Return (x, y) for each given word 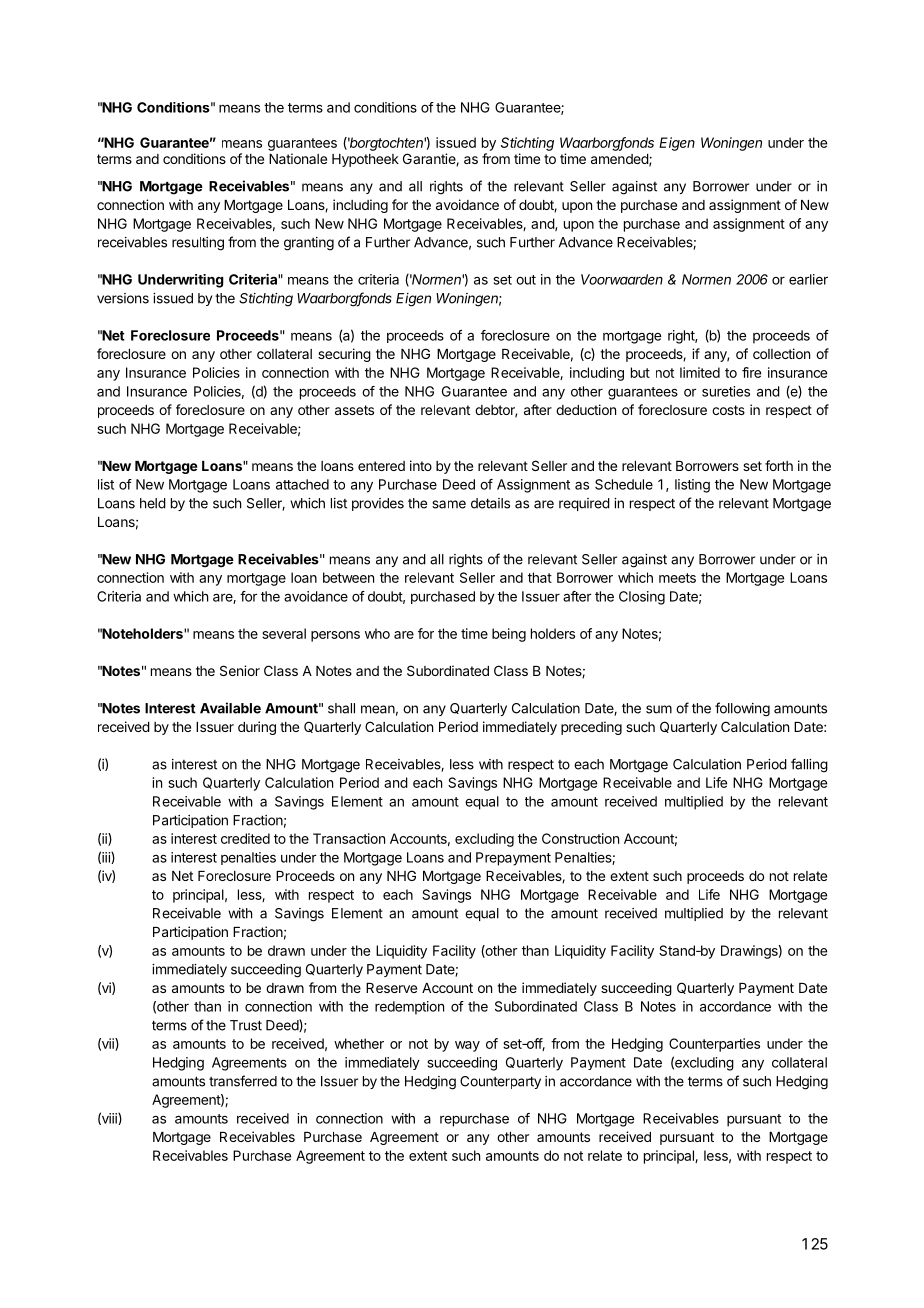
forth (779, 465)
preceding (591, 728)
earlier (808, 279)
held (153, 503)
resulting (198, 244)
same (449, 504)
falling (809, 765)
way (467, 1046)
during (257, 728)
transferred (243, 1081)
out (526, 280)
